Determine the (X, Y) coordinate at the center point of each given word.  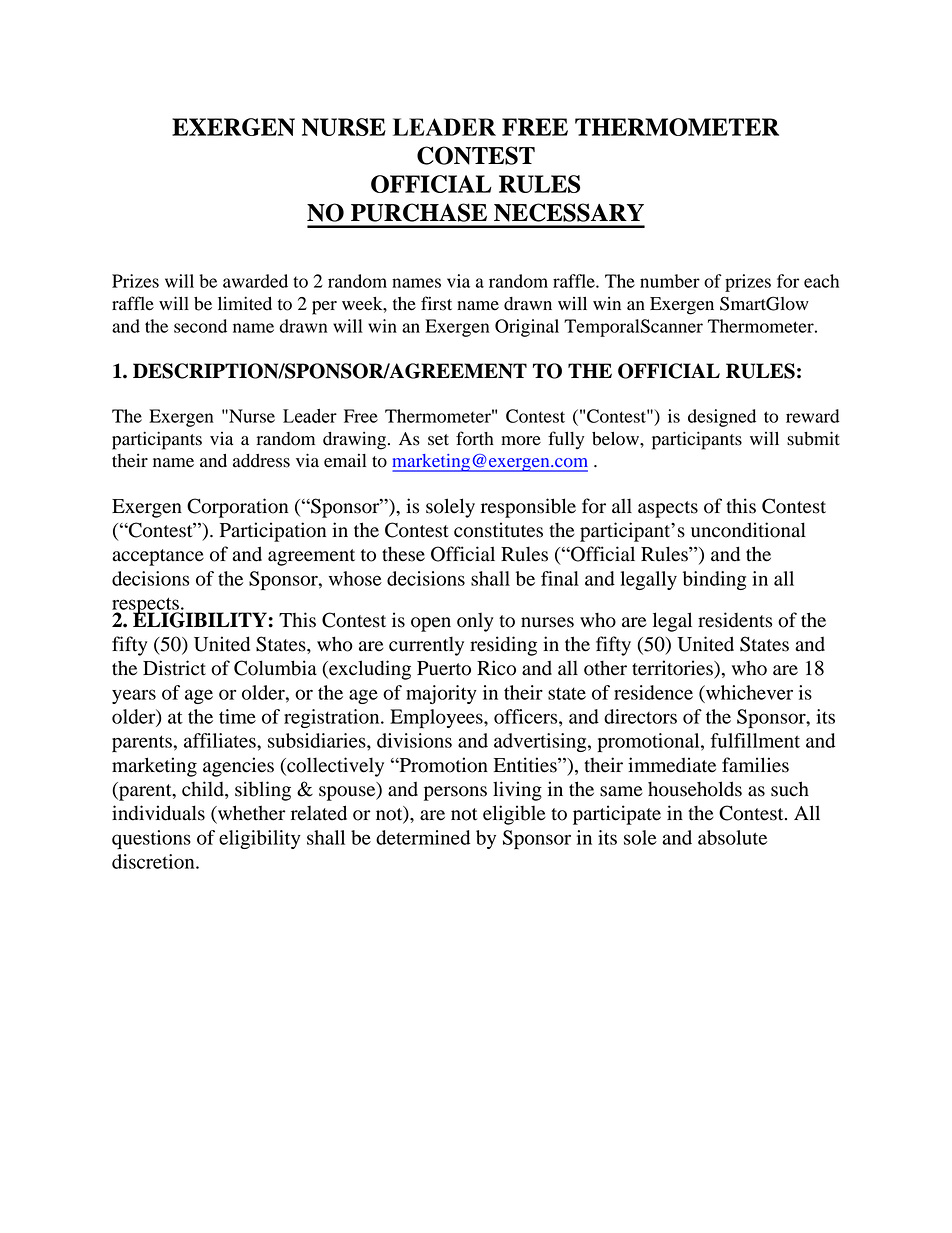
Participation (273, 532)
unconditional (748, 530)
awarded (255, 281)
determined (423, 837)
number (670, 281)
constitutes (498, 530)
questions (151, 839)
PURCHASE (419, 212)
